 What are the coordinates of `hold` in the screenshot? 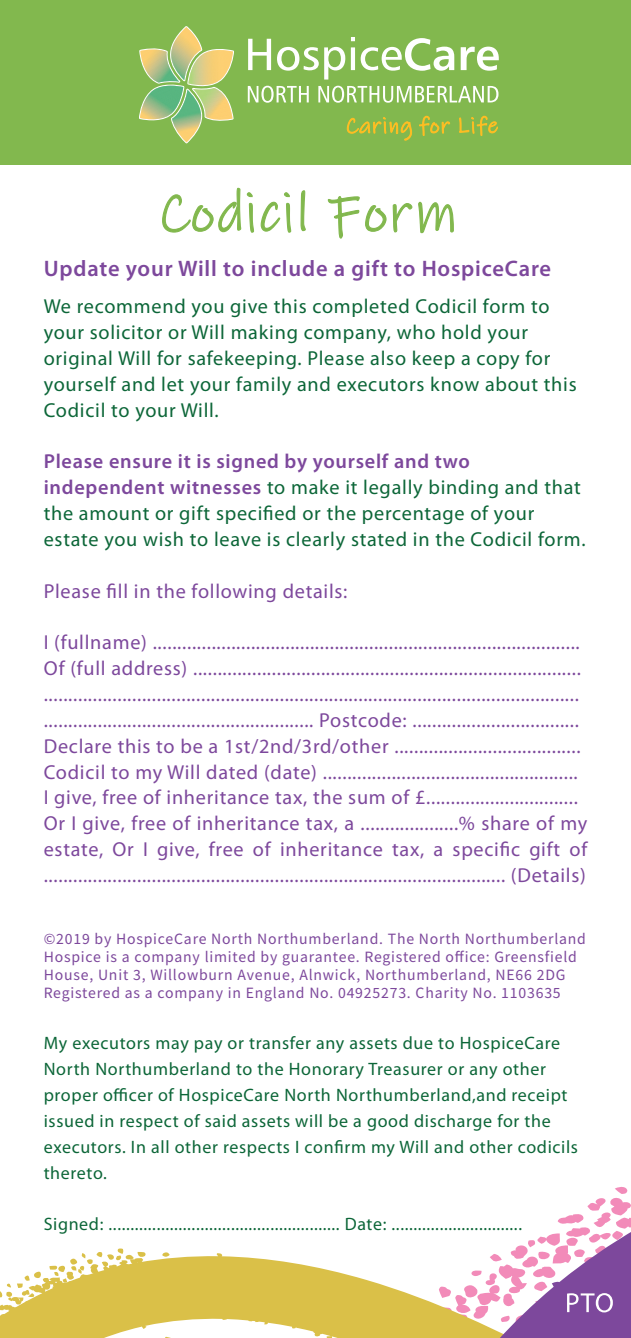 It's located at (461, 331).
